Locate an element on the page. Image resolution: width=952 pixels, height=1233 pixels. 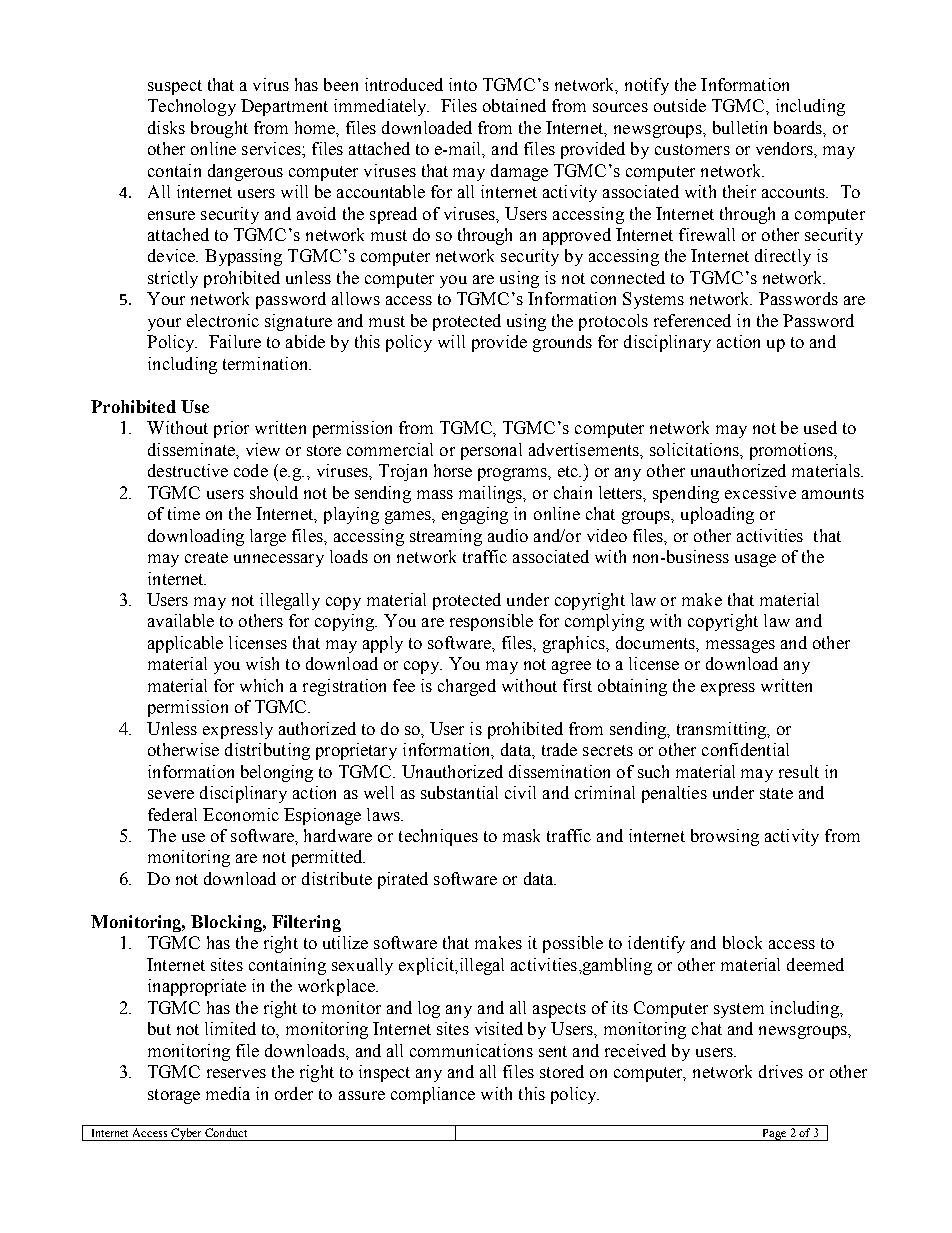
brought is located at coordinates (219, 129).
